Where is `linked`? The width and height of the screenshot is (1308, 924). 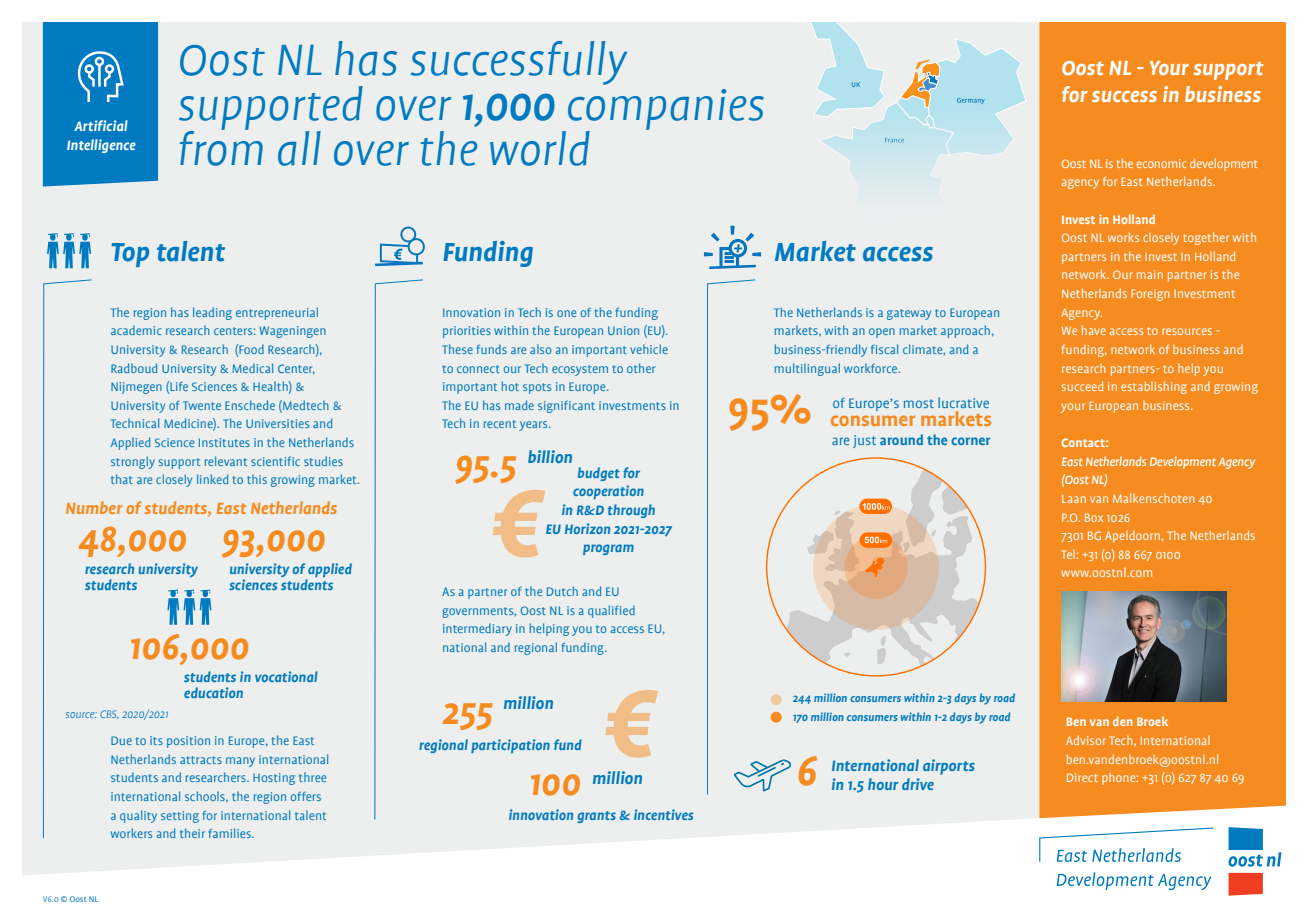
linked is located at coordinates (212, 479).
